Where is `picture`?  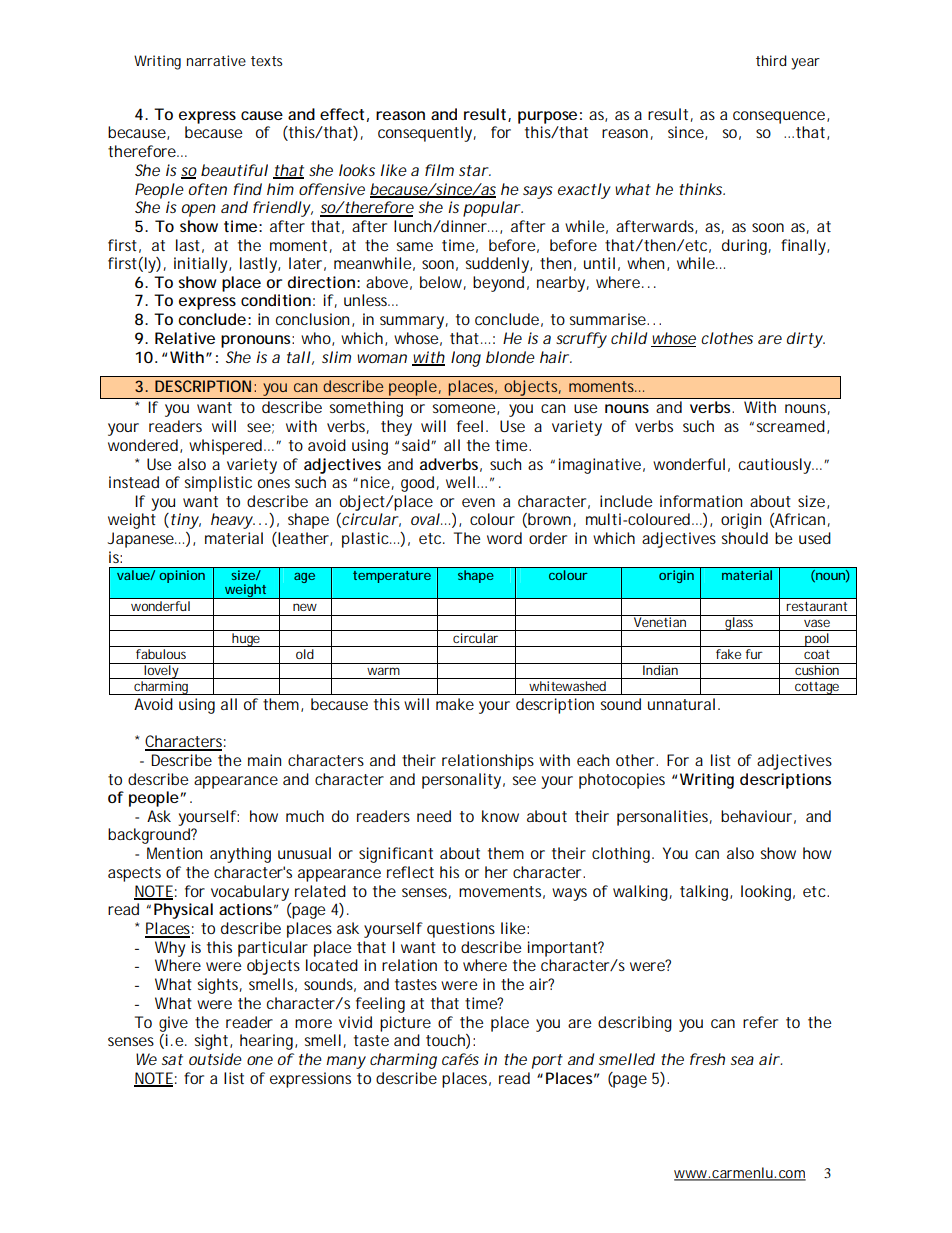
picture is located at coordinates (405, 1024).
